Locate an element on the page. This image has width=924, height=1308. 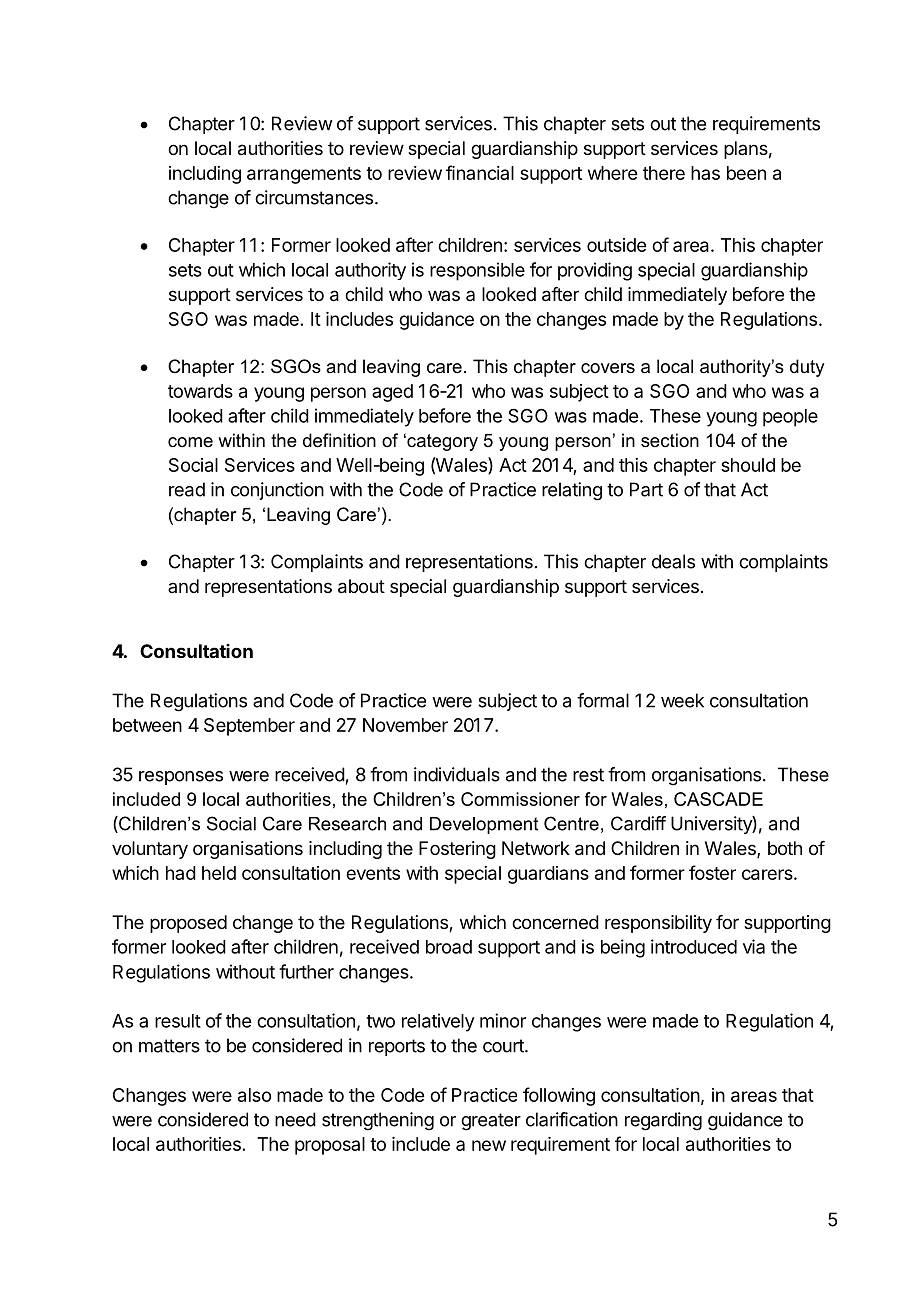
September is located at coordinates (249, 727).
